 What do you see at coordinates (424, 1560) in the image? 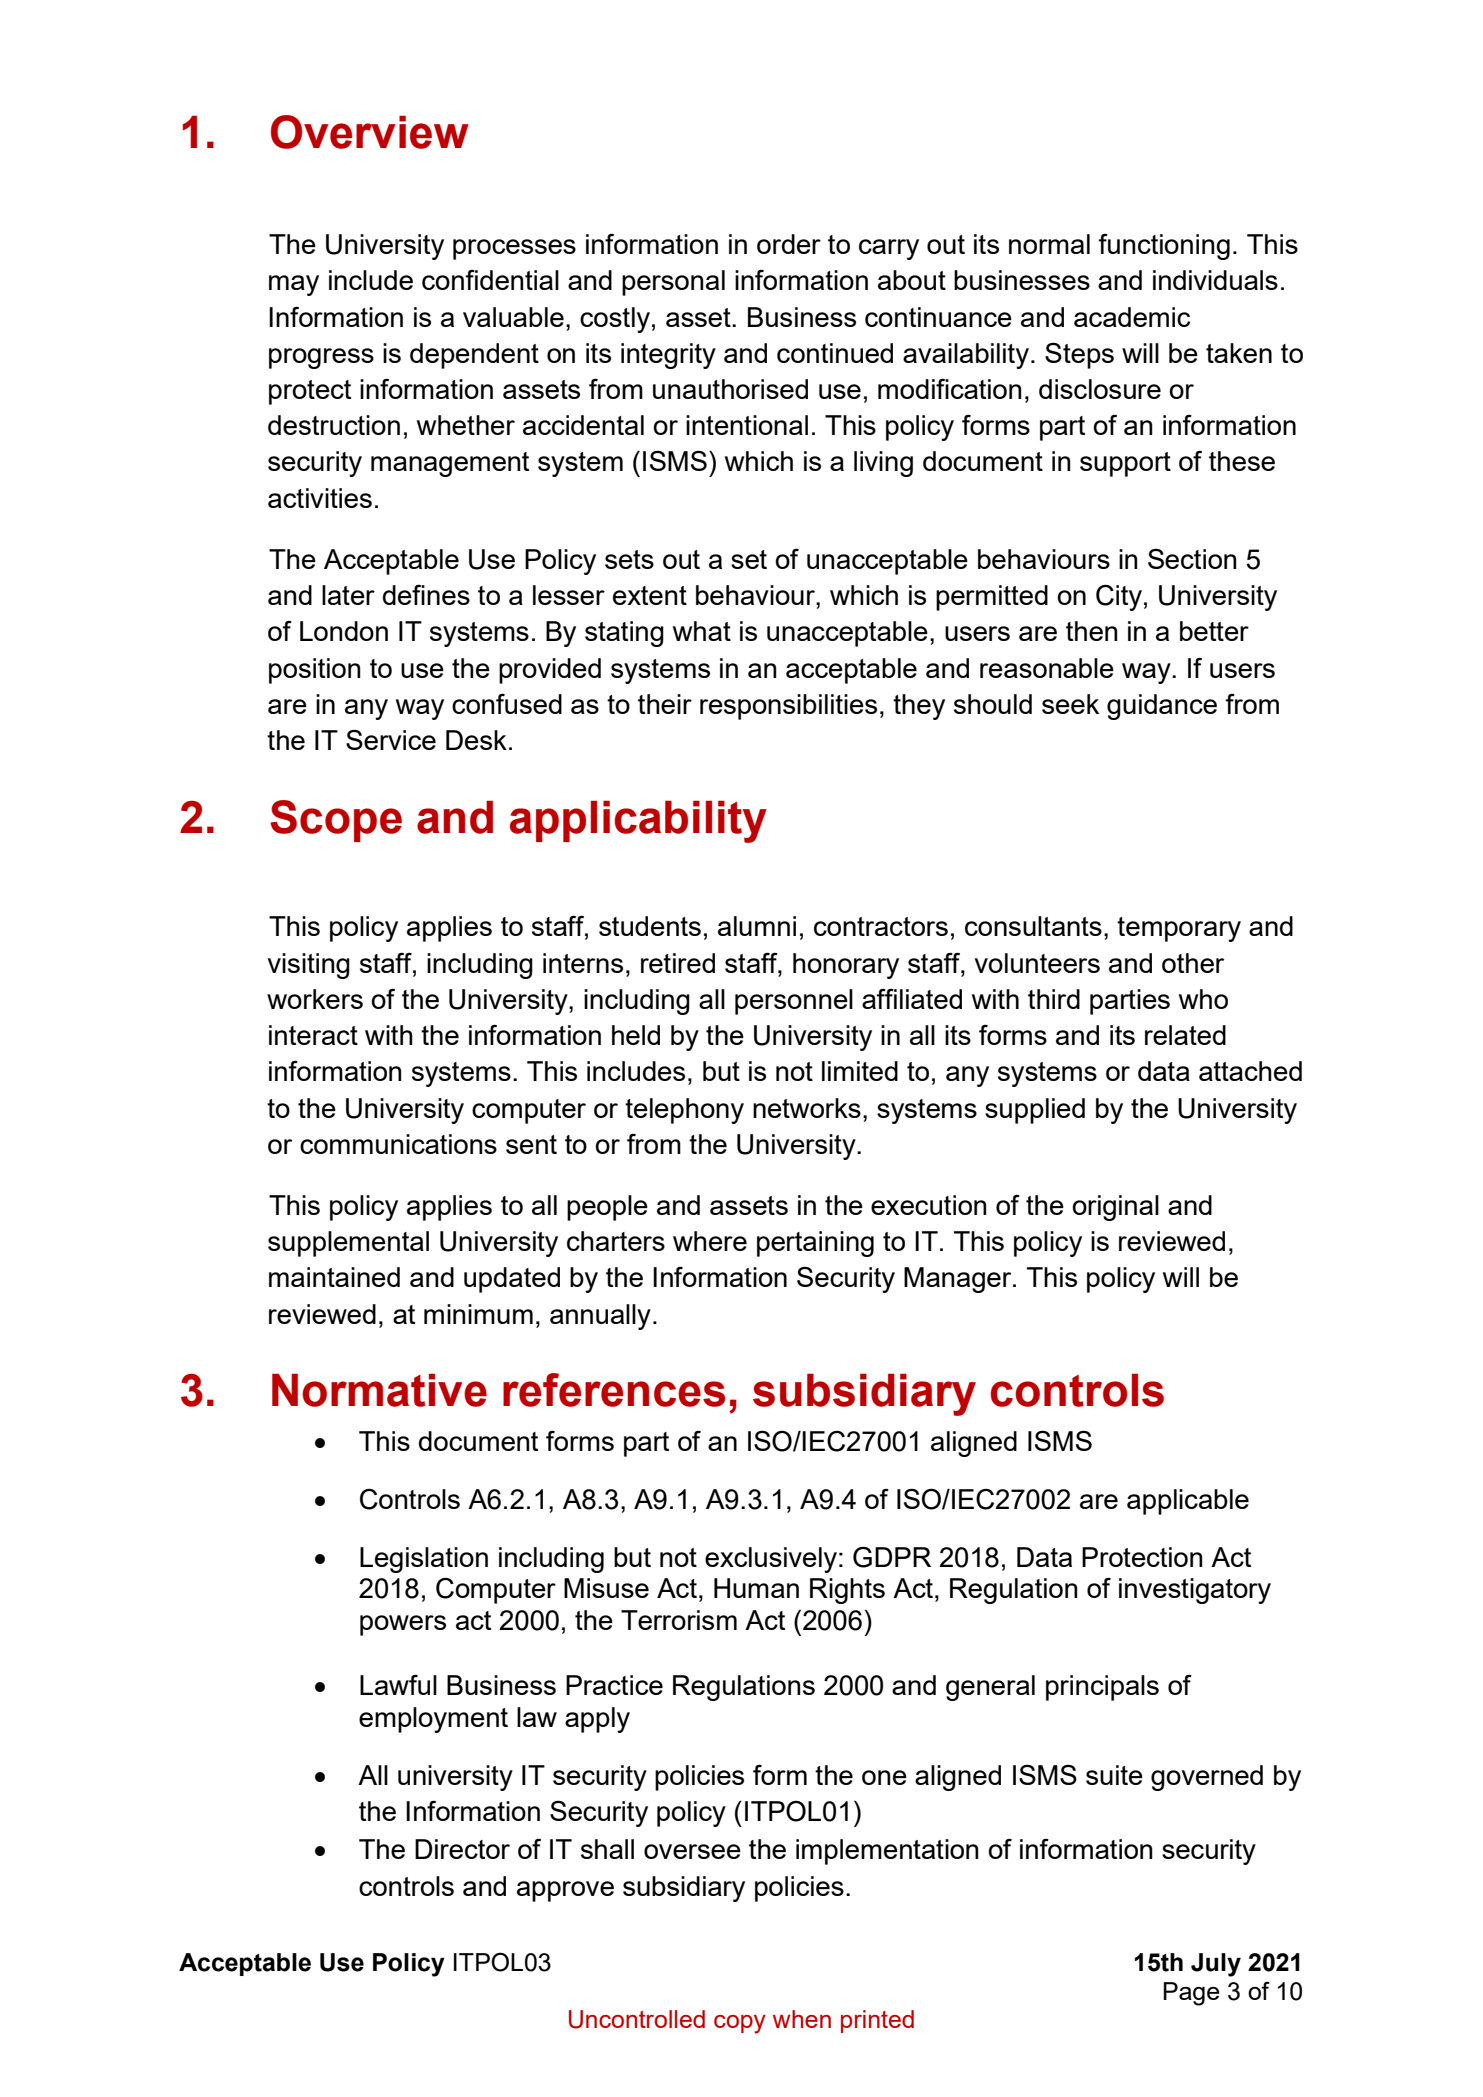
I see `Legislation` at bounding box center [424, 1560].
